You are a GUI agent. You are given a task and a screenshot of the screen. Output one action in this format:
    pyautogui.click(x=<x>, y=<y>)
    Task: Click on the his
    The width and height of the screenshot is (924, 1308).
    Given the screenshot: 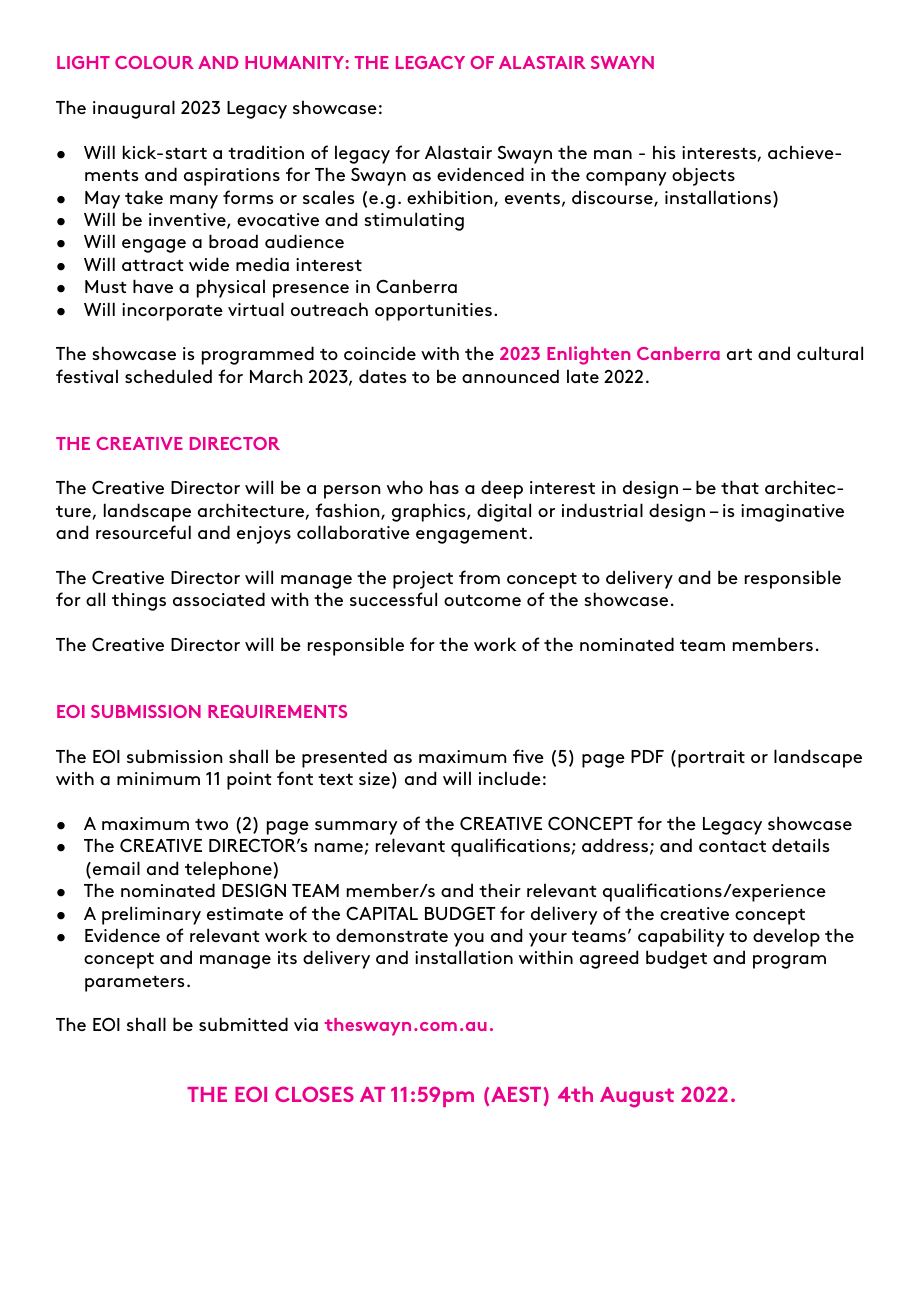 What is the action you would take?
    pyautogui.click(x=664, y=152)
